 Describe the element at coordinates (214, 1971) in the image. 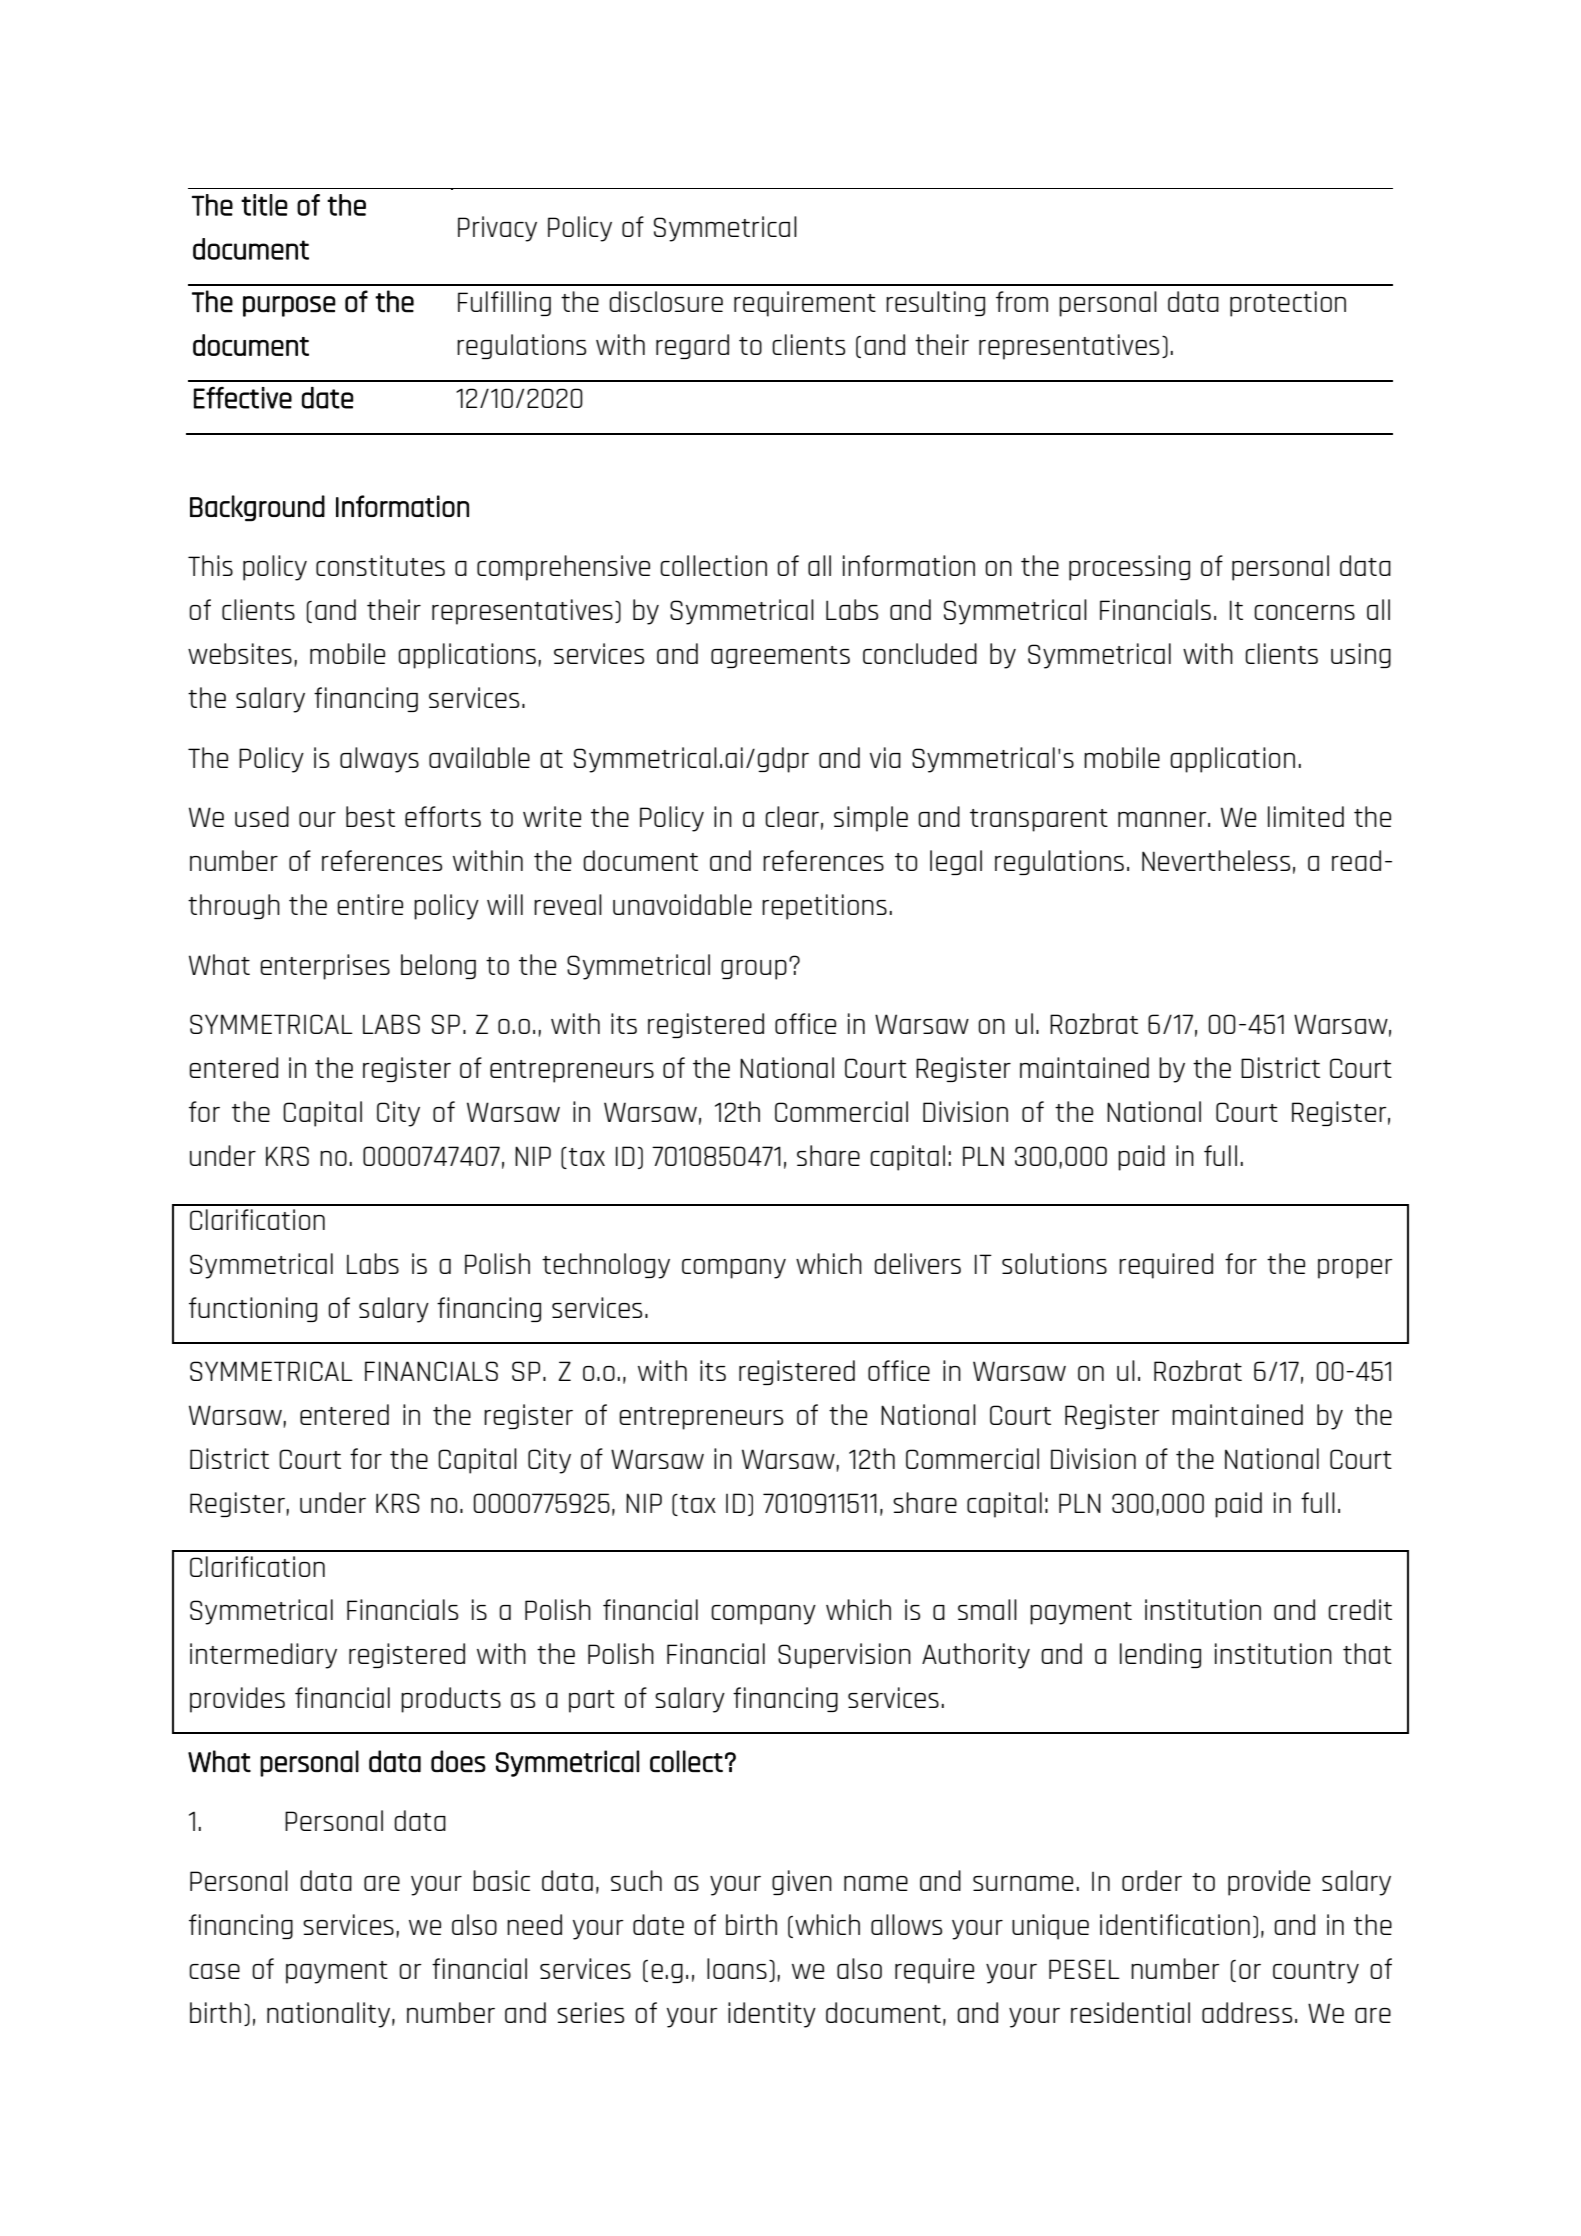

I see `case` at that location.
